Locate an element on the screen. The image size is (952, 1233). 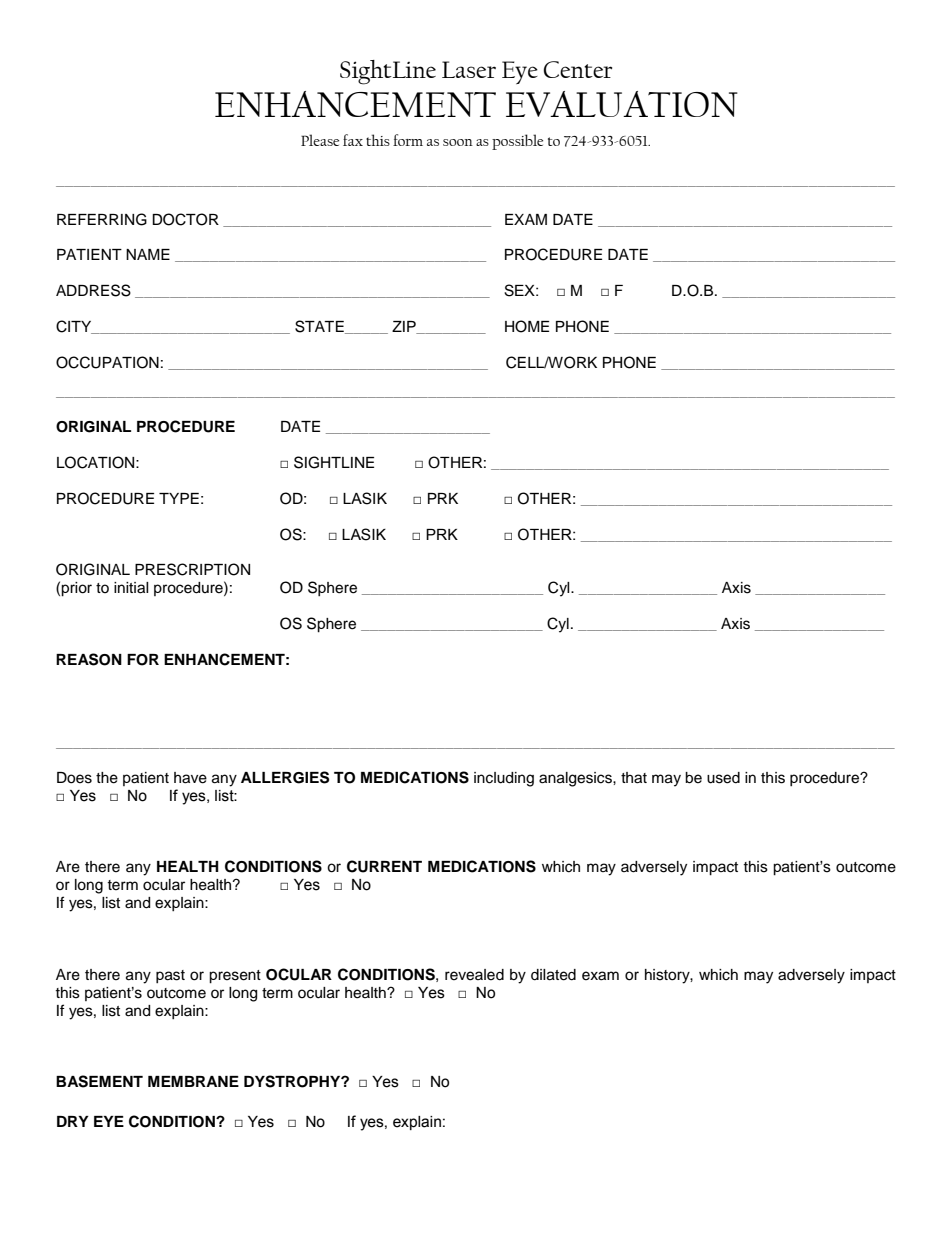
MEMBRANE is located at coordinates (193, 1081).
